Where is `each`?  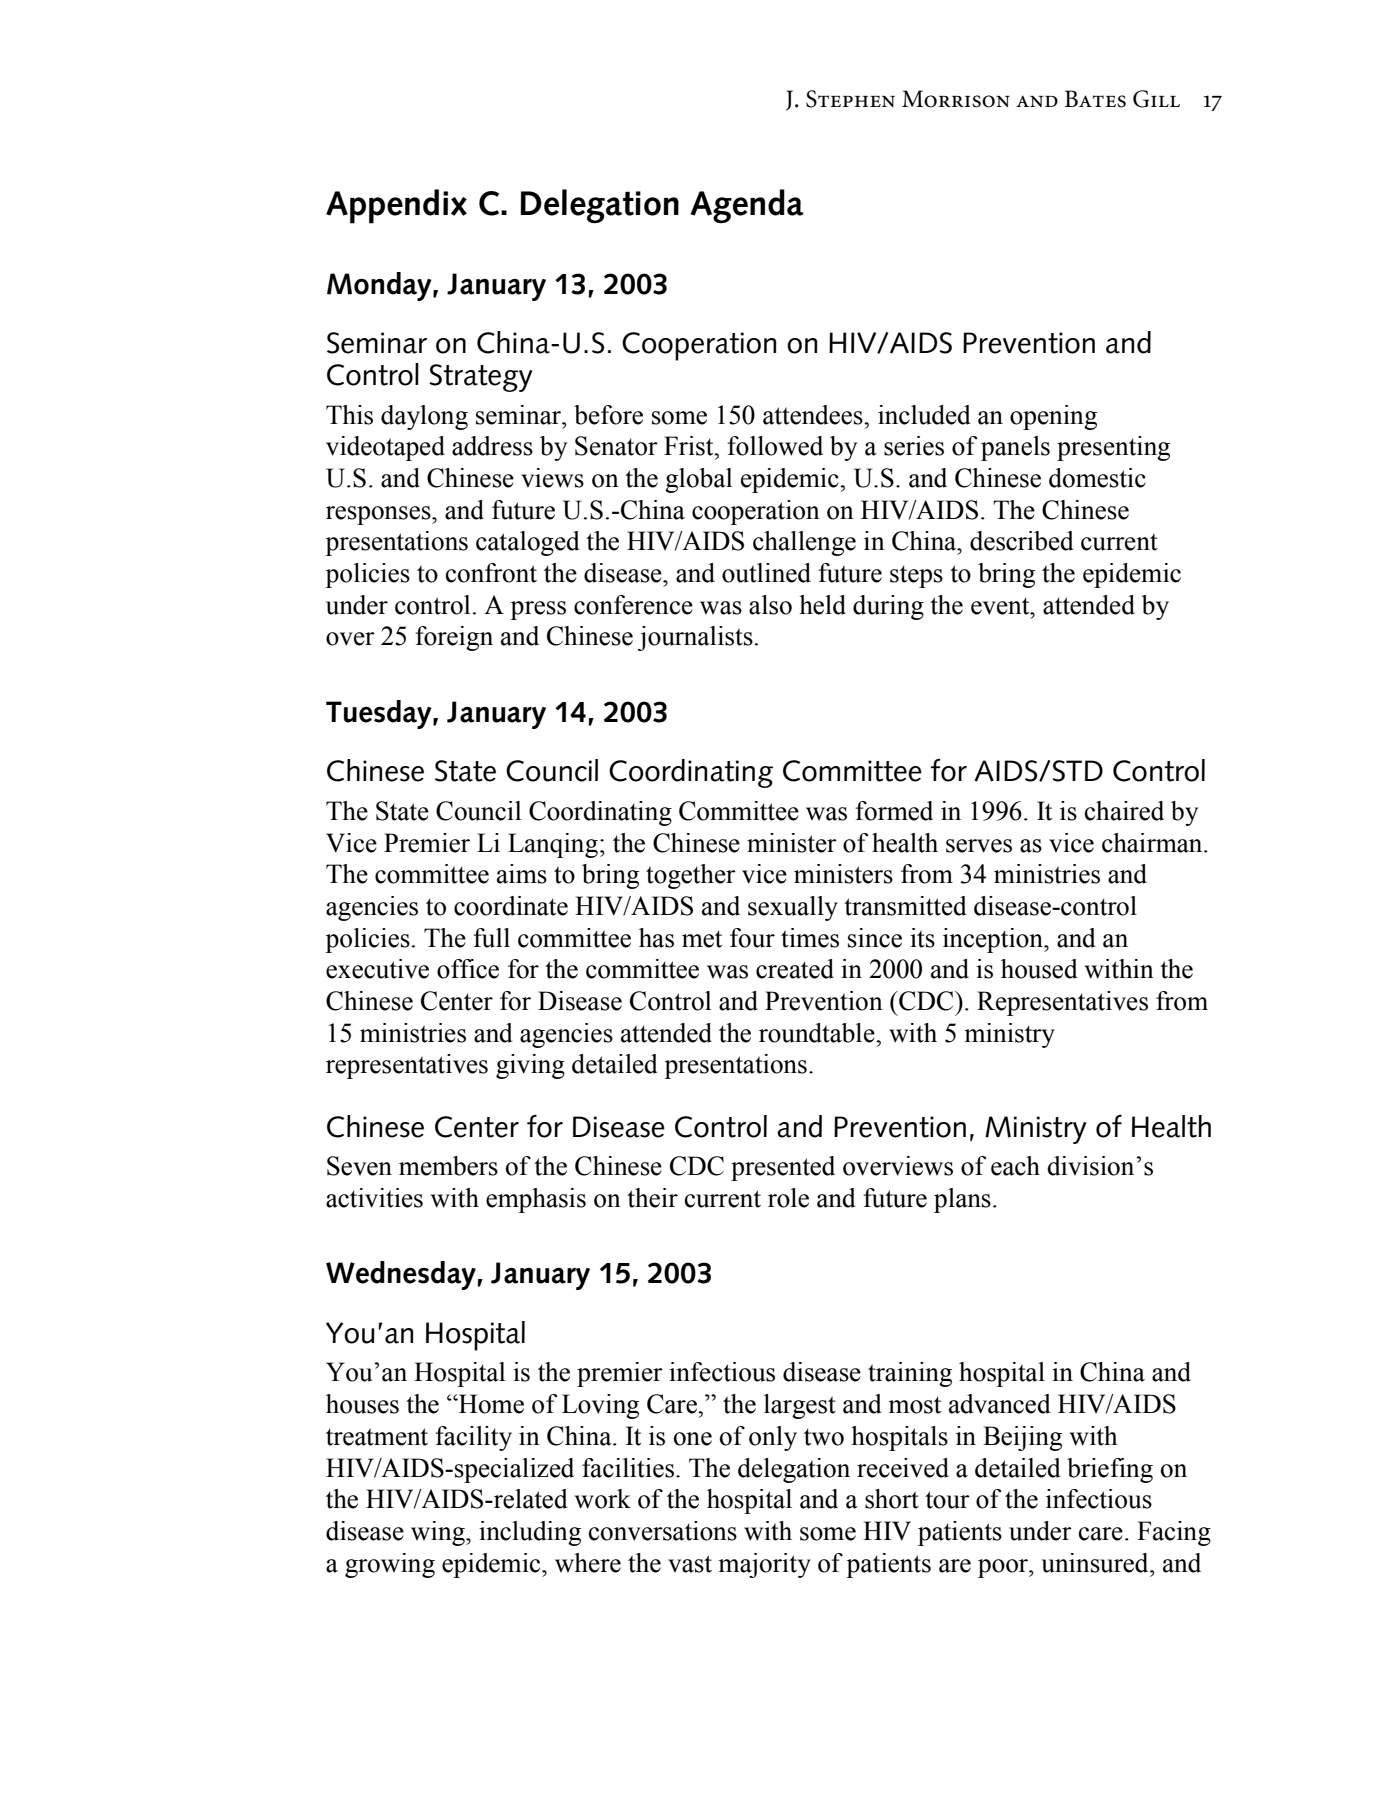 each is located at coordinates (1015, 1166).
